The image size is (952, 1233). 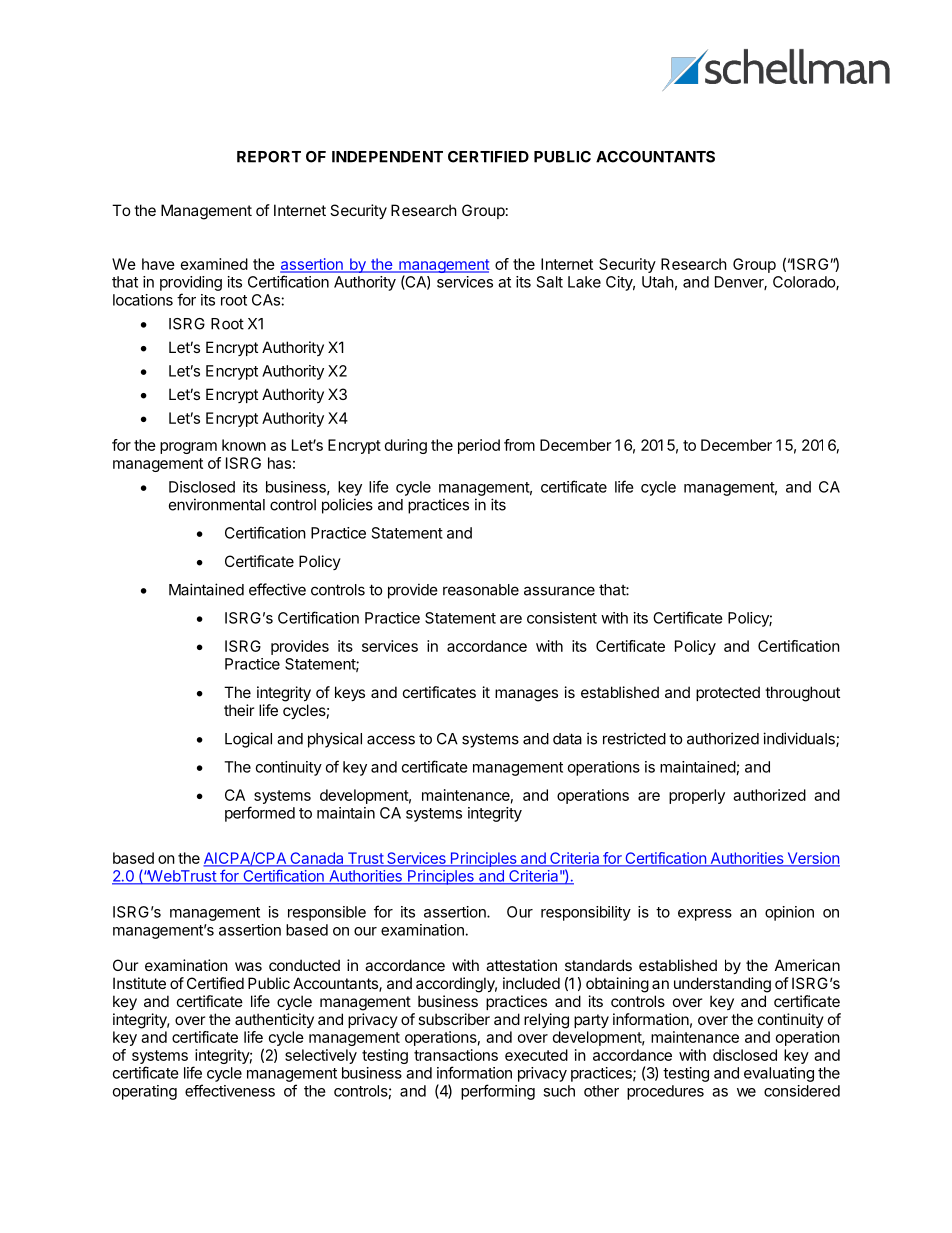 What do you see at coordinates (479, 446) in the page?
I see `period` at bounding box center [479, 446].
